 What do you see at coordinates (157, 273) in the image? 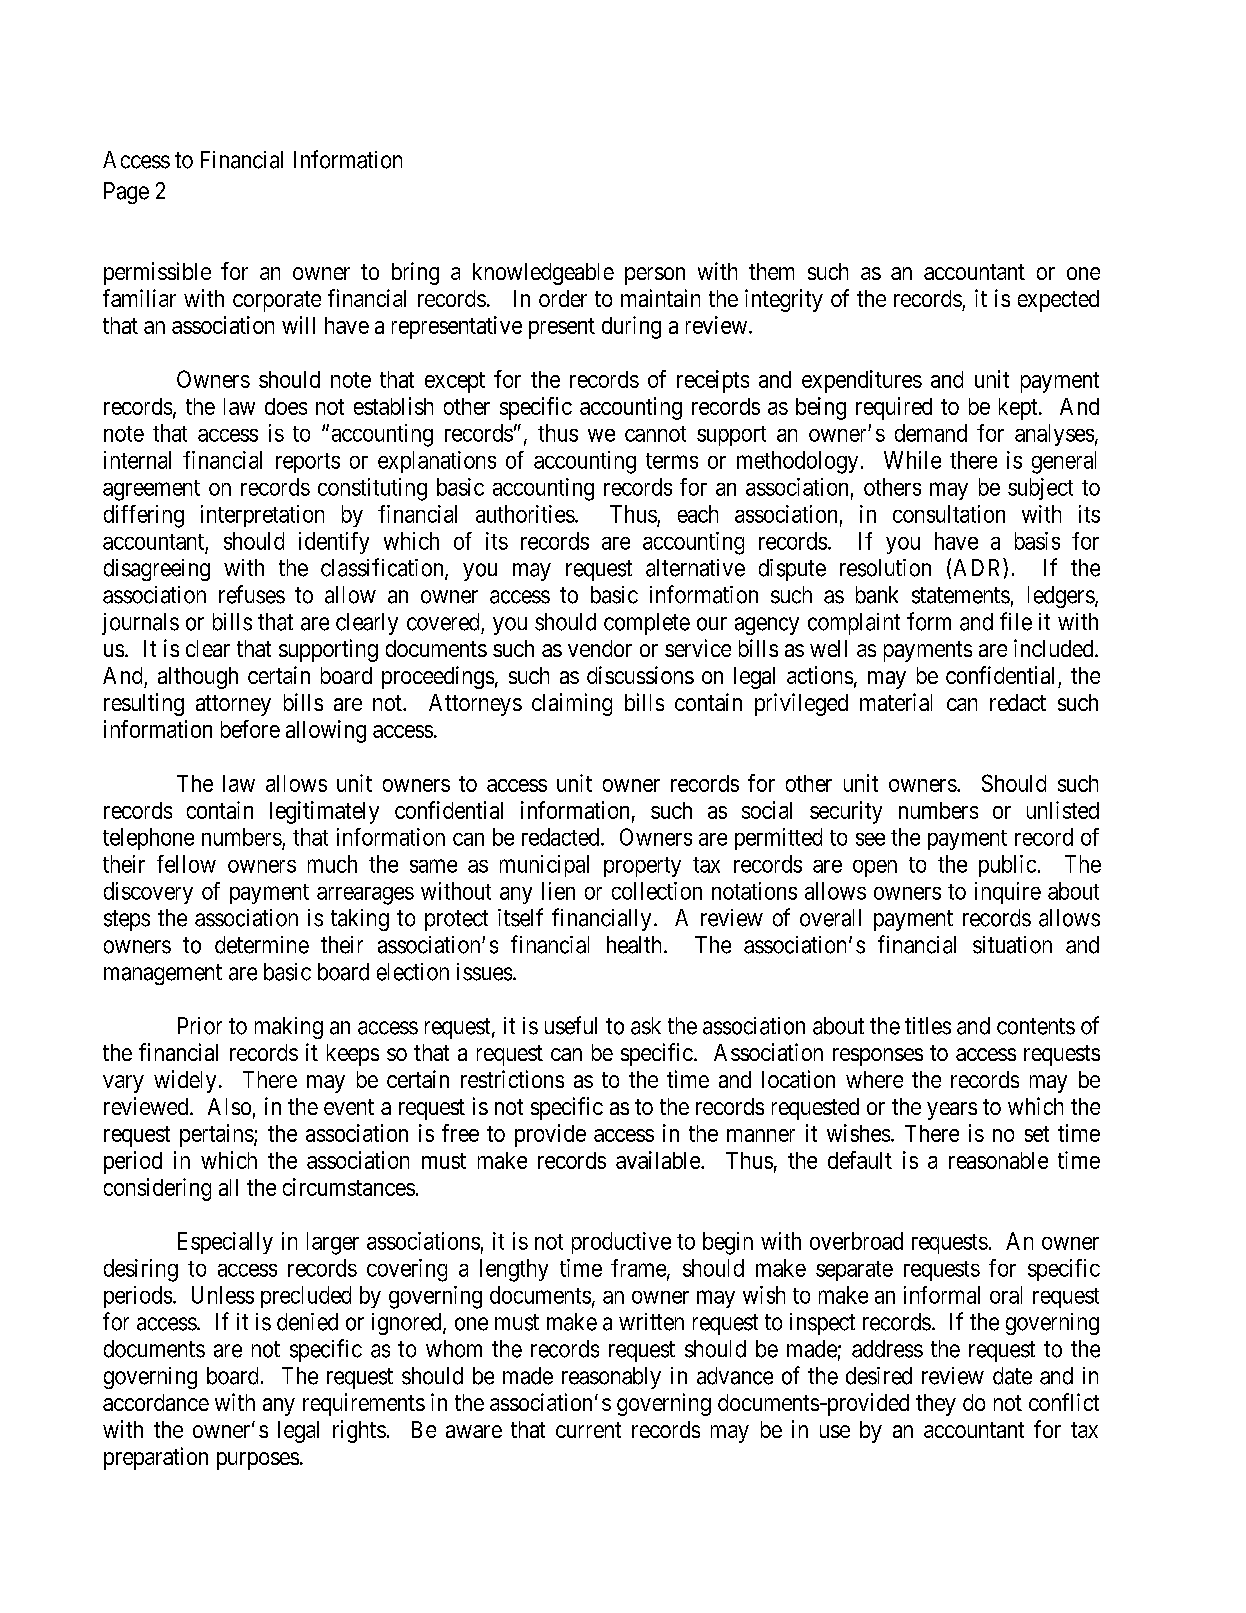
I see `permissible` at bounding box center [157, 273].
